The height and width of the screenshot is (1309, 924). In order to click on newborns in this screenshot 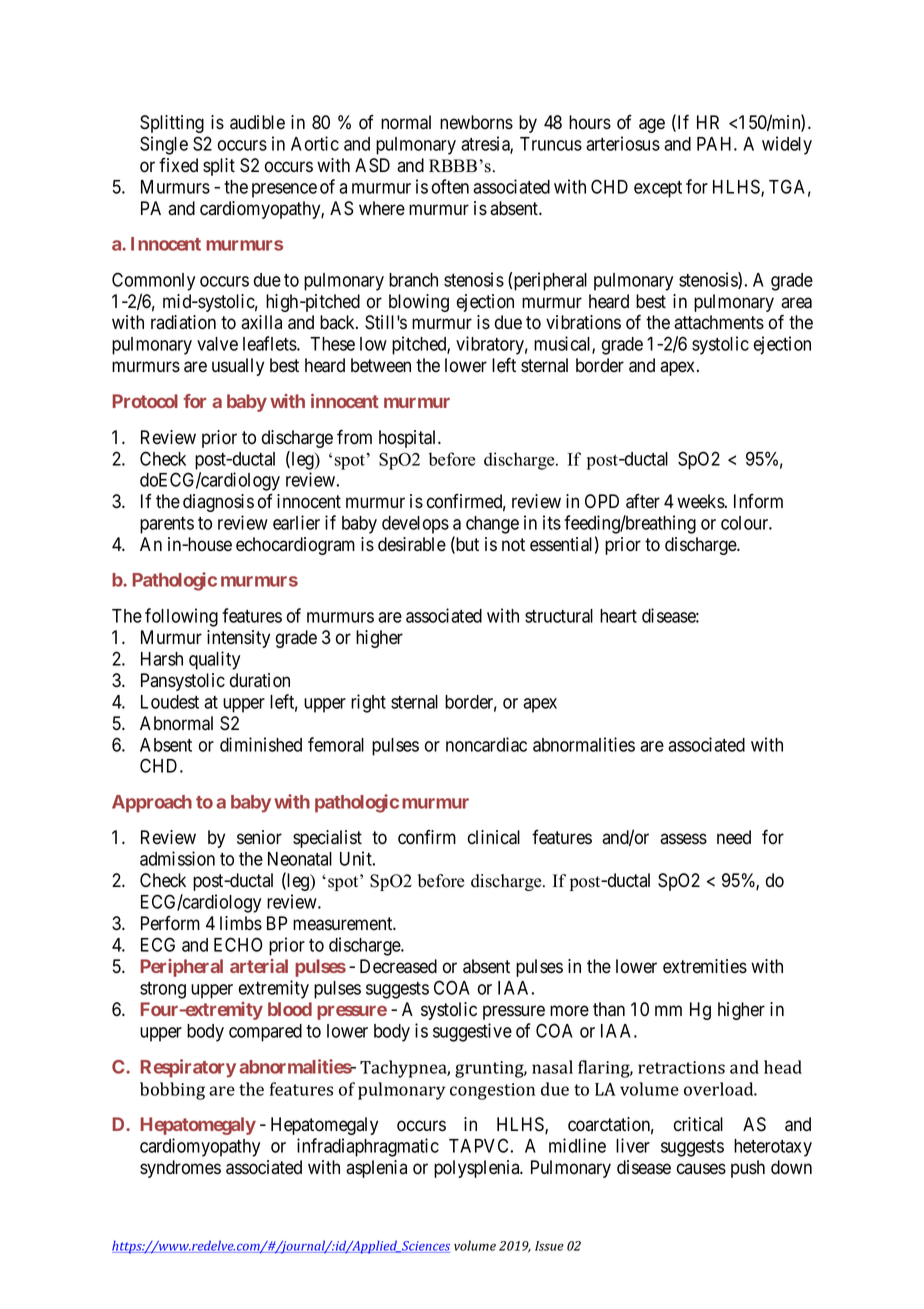, I will do `click(476, 122)`.
